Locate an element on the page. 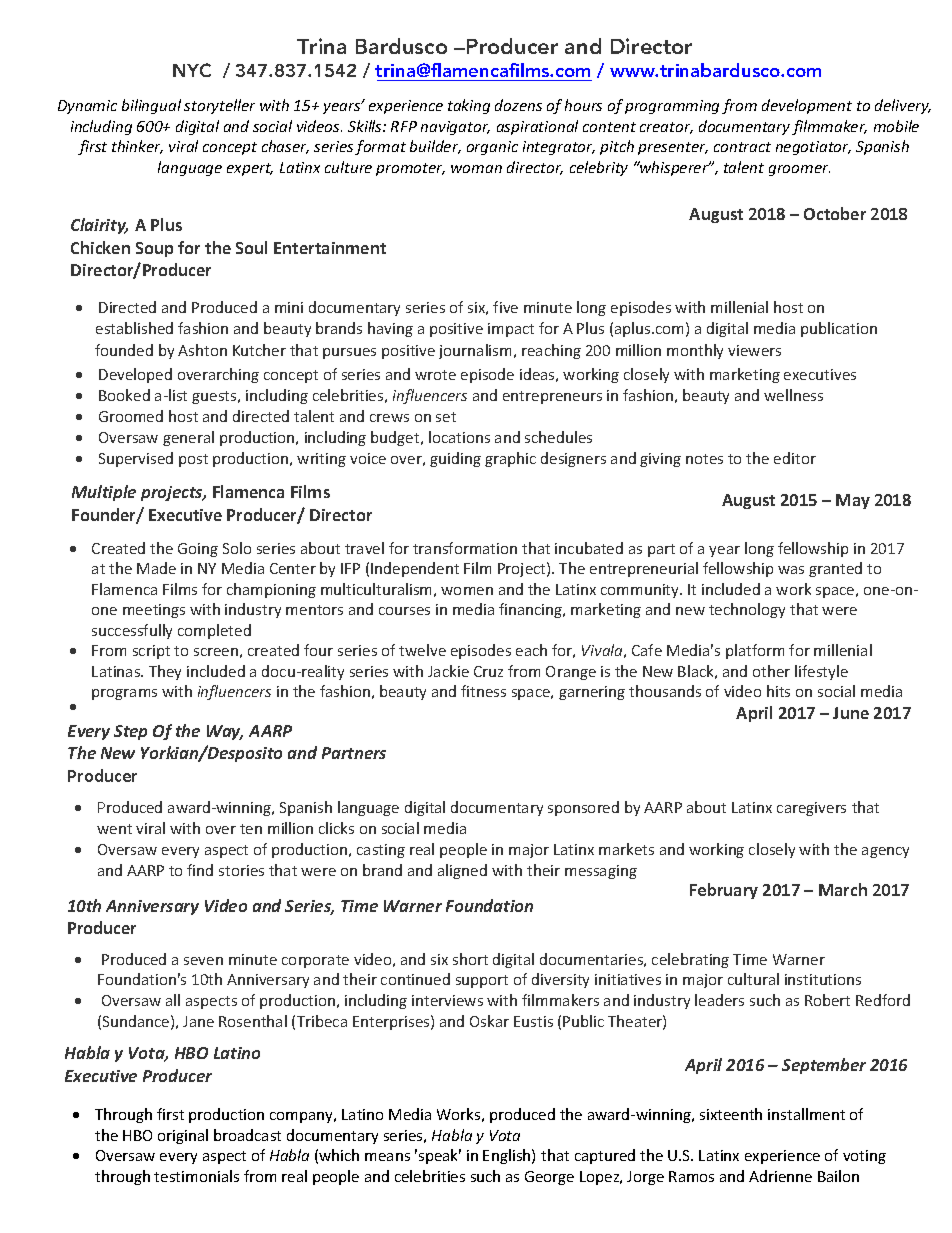 The height and width of the page is (1233, 952). original is located at coordinates (183, 1136).
